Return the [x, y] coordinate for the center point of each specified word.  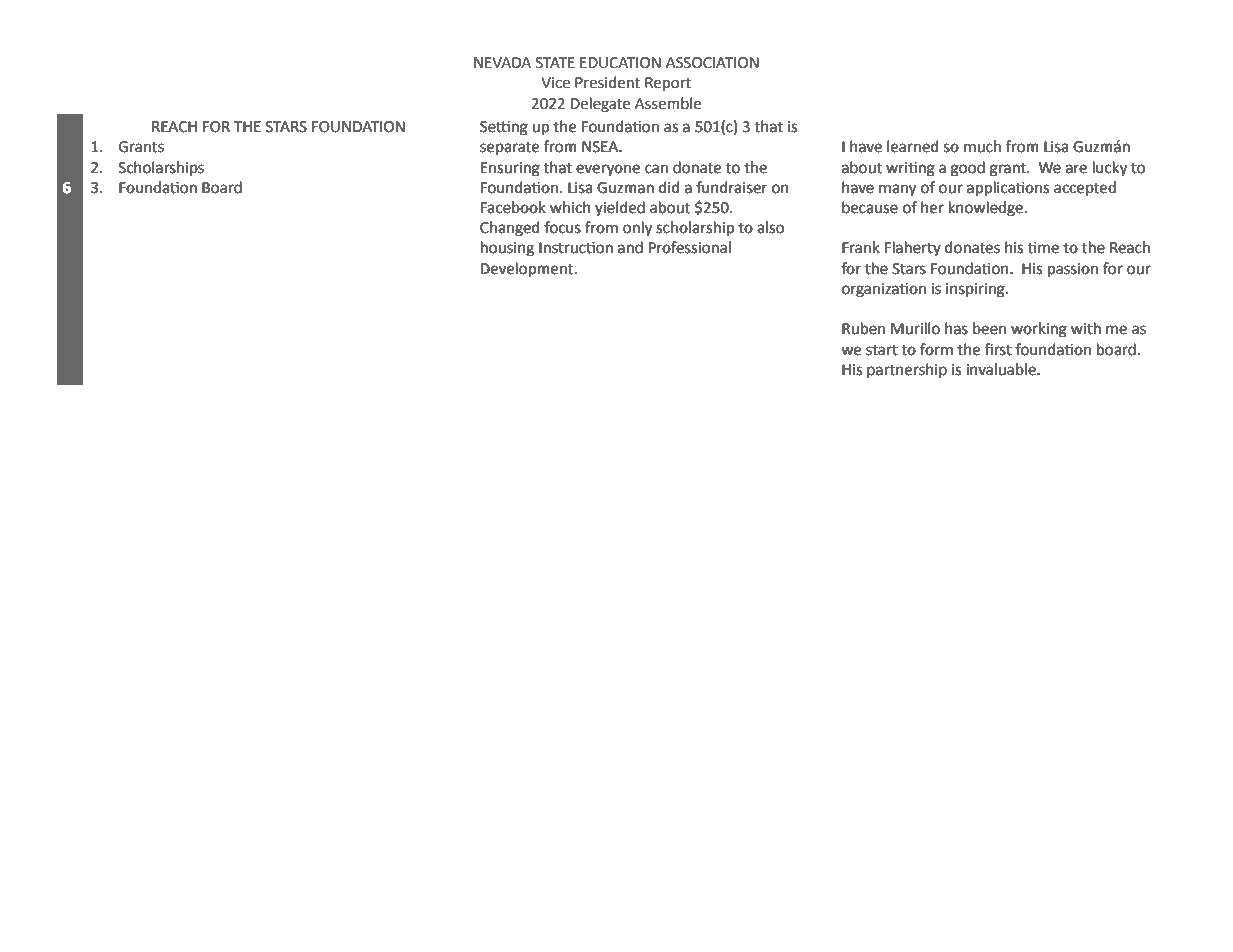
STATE [555, 63]
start [882, 350]
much [982, 146]
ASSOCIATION [712, 63]
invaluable [1002, 369]
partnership [907, 370]
